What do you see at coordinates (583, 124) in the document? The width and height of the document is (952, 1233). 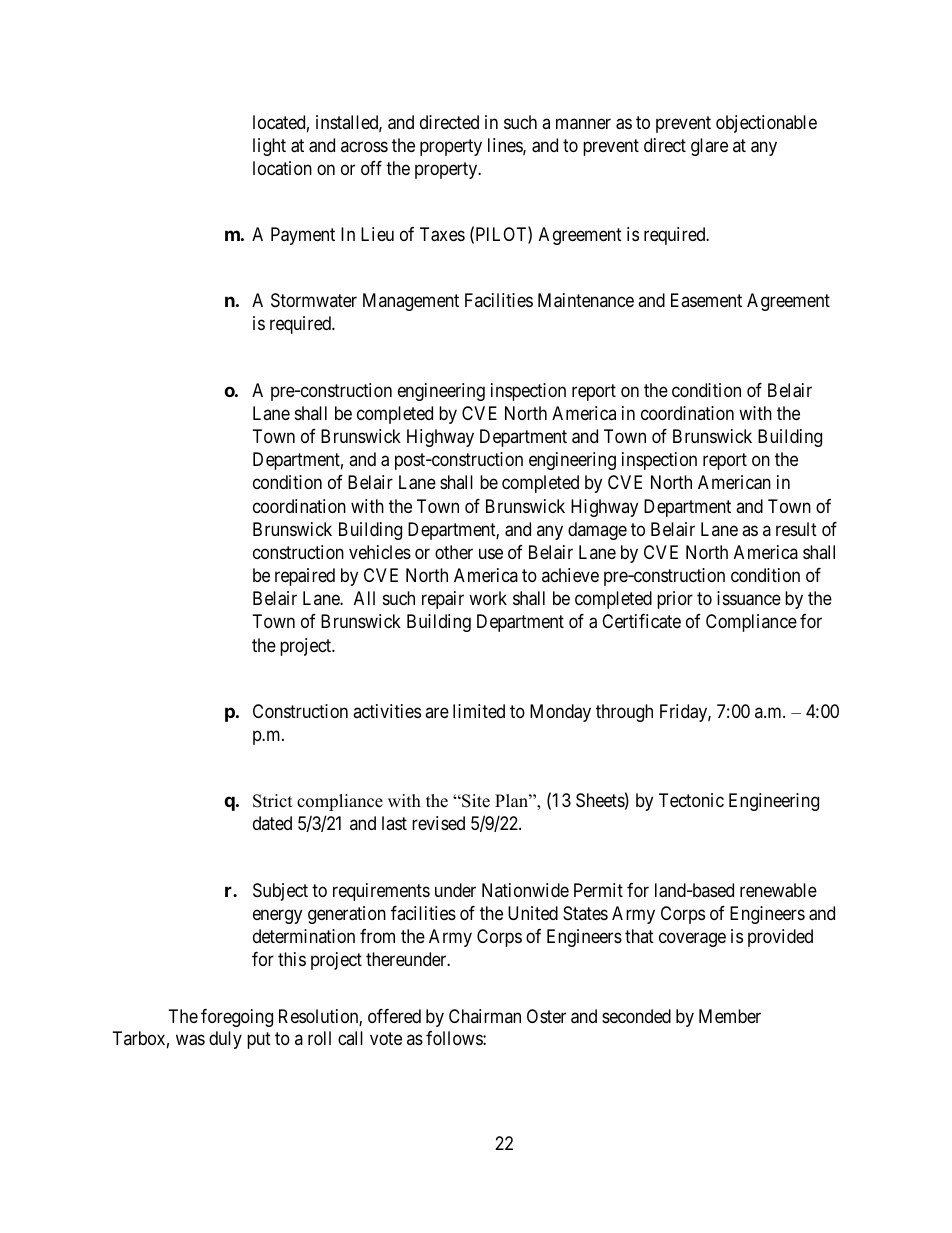 I see `manner` at bounding box center [583, 124].
